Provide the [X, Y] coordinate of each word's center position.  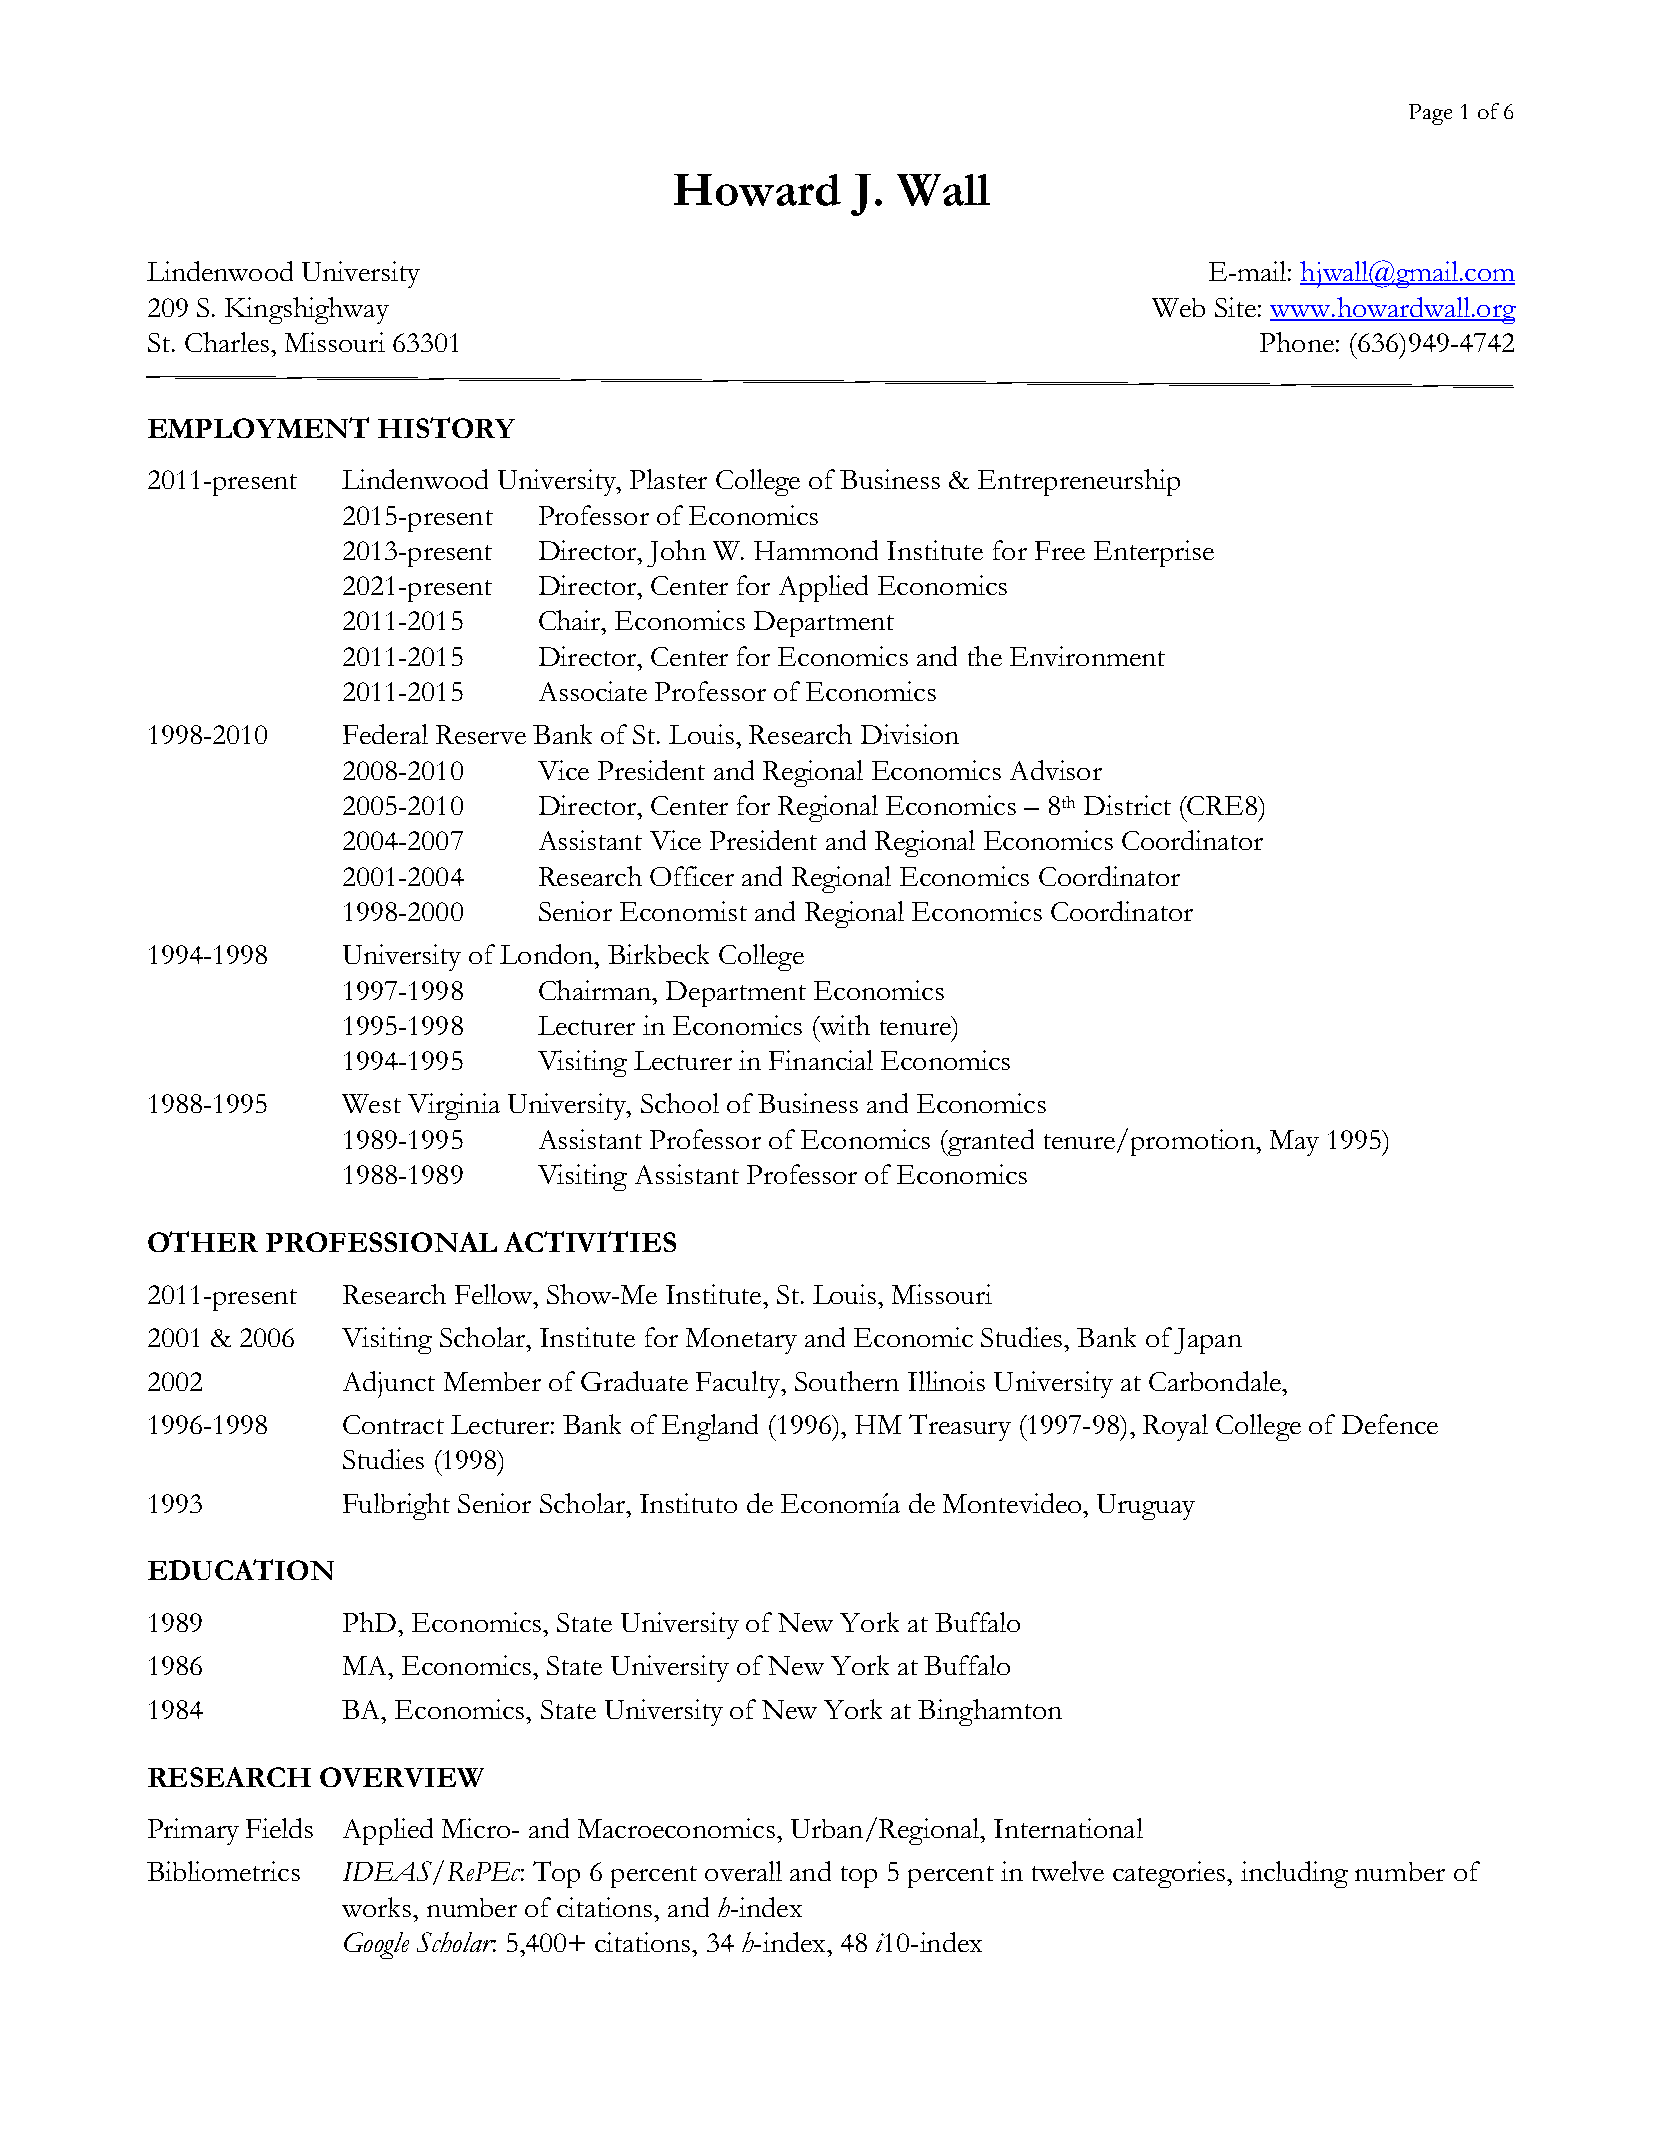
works [376, 1907]
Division [910, 734]
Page [1430, 114]
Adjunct [389, 1384]
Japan [1208, 1341]
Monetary [741, 1341]
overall [743, 1871]
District [1127, 805]
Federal [385, 734]
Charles [227, 342]
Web [1178, 307]
